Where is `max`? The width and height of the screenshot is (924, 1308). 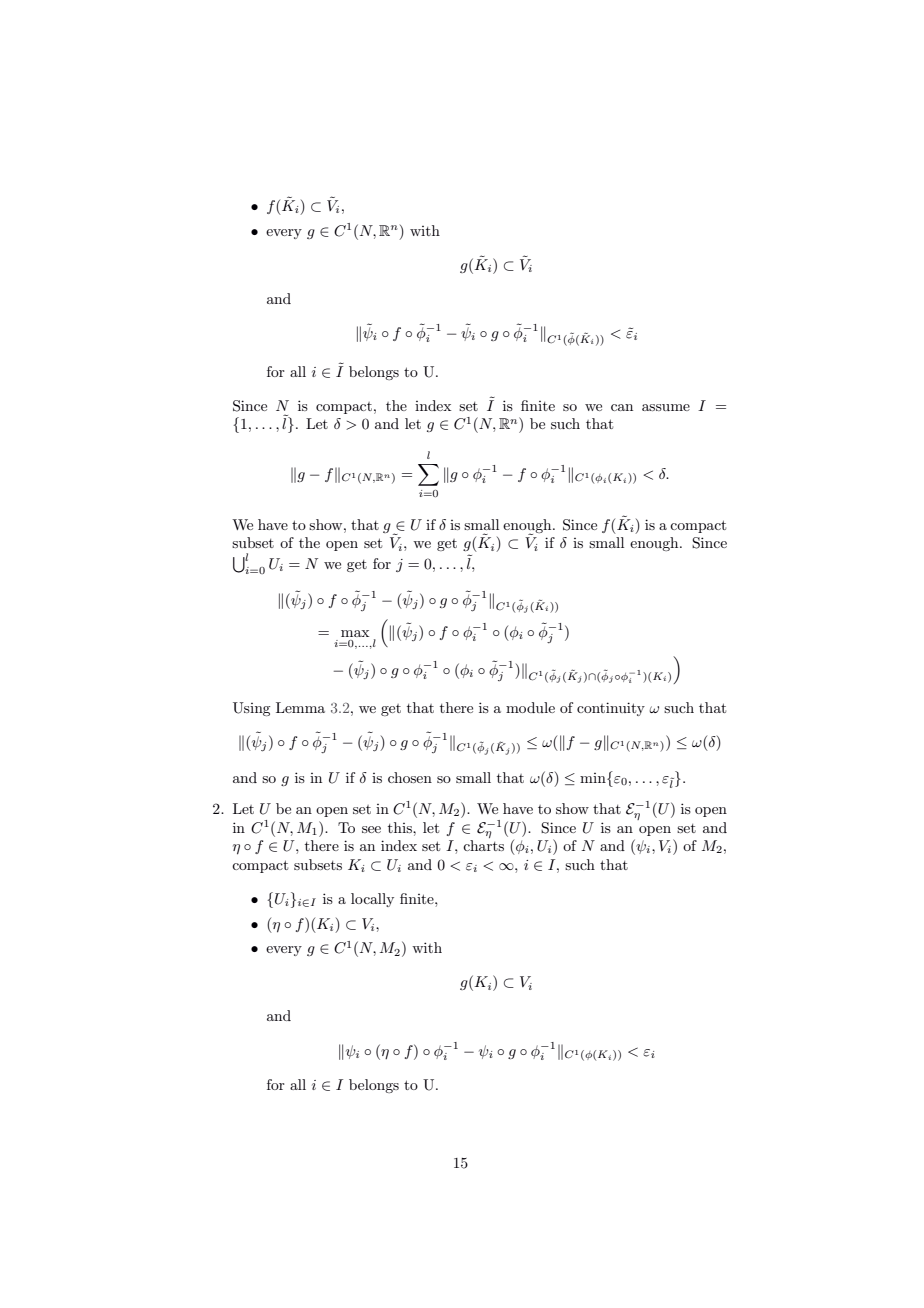
max is located at coordinates (355, 633).
